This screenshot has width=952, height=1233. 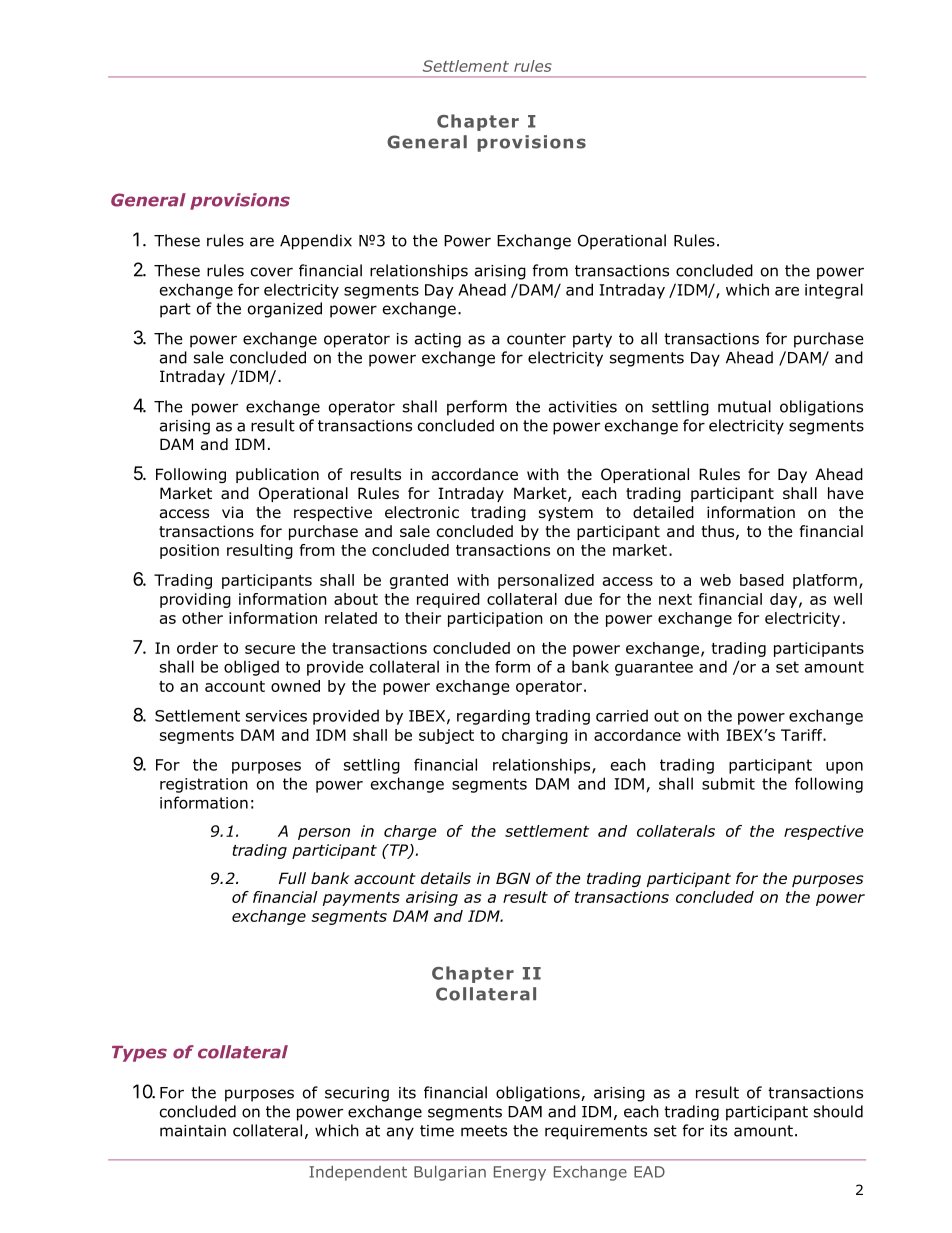 I want to click on counter, so click(x=536, y=339).
